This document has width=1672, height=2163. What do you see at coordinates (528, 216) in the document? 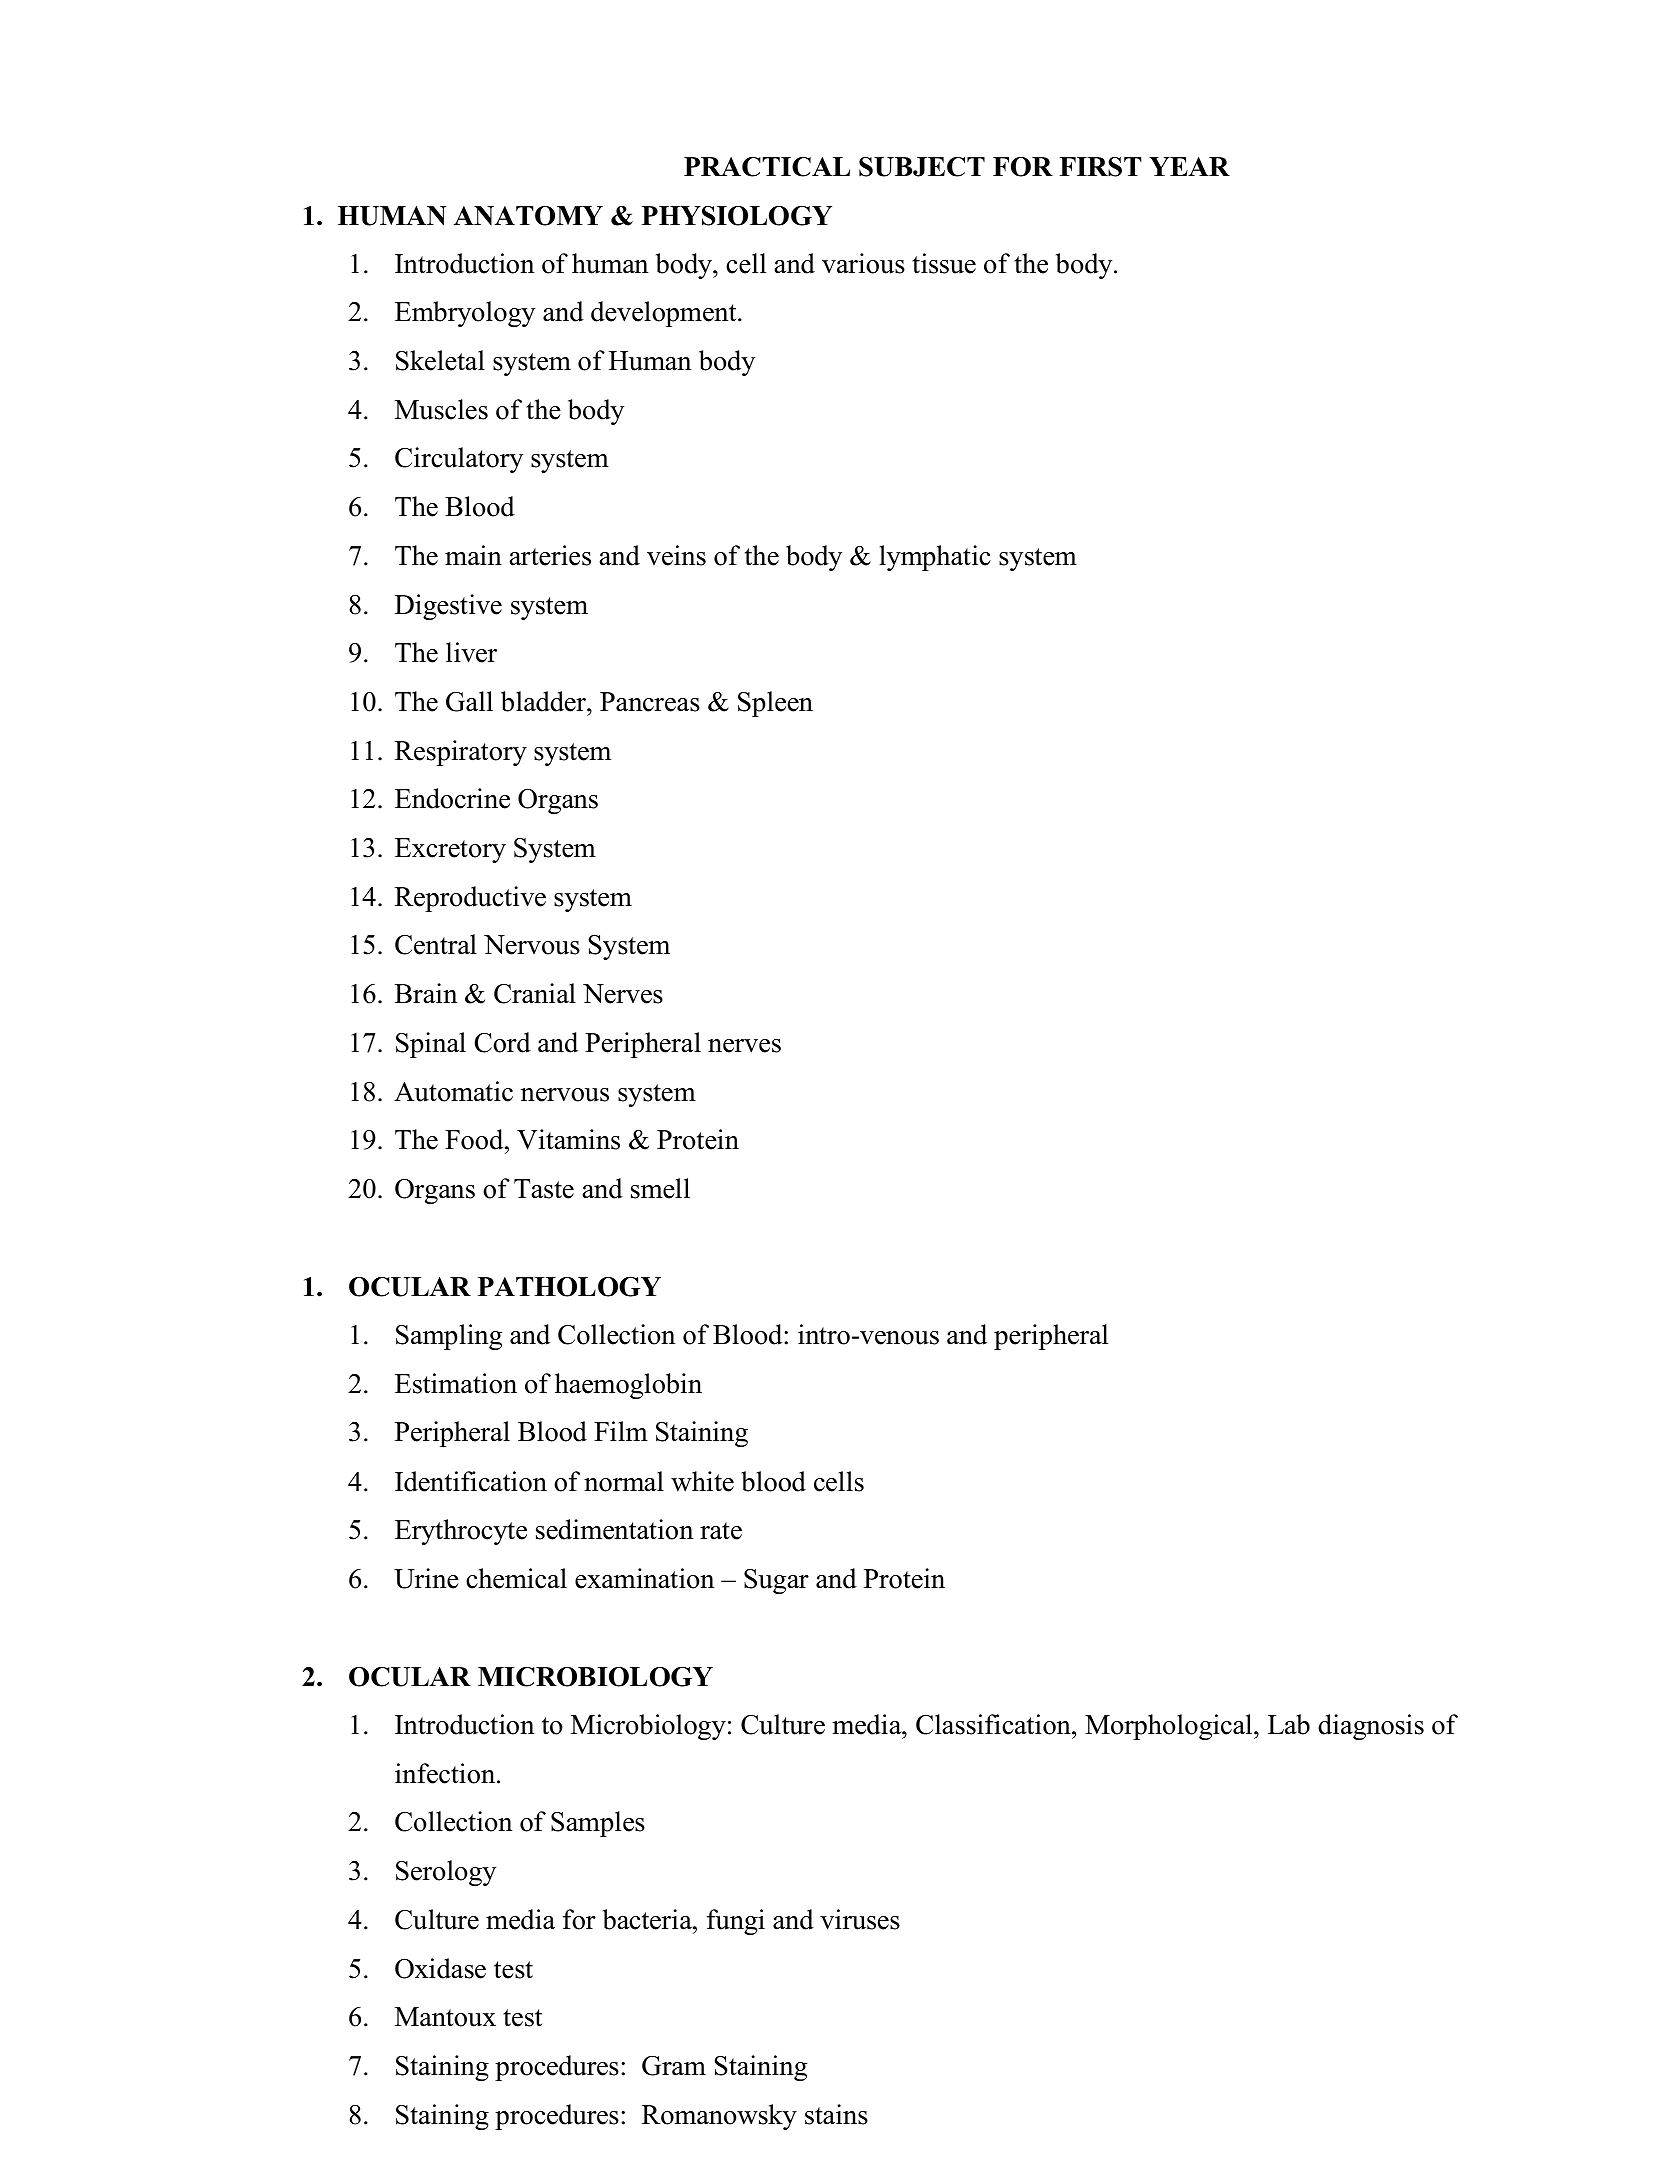
I see `ANATOMY` at bounding box center [528, 216].
